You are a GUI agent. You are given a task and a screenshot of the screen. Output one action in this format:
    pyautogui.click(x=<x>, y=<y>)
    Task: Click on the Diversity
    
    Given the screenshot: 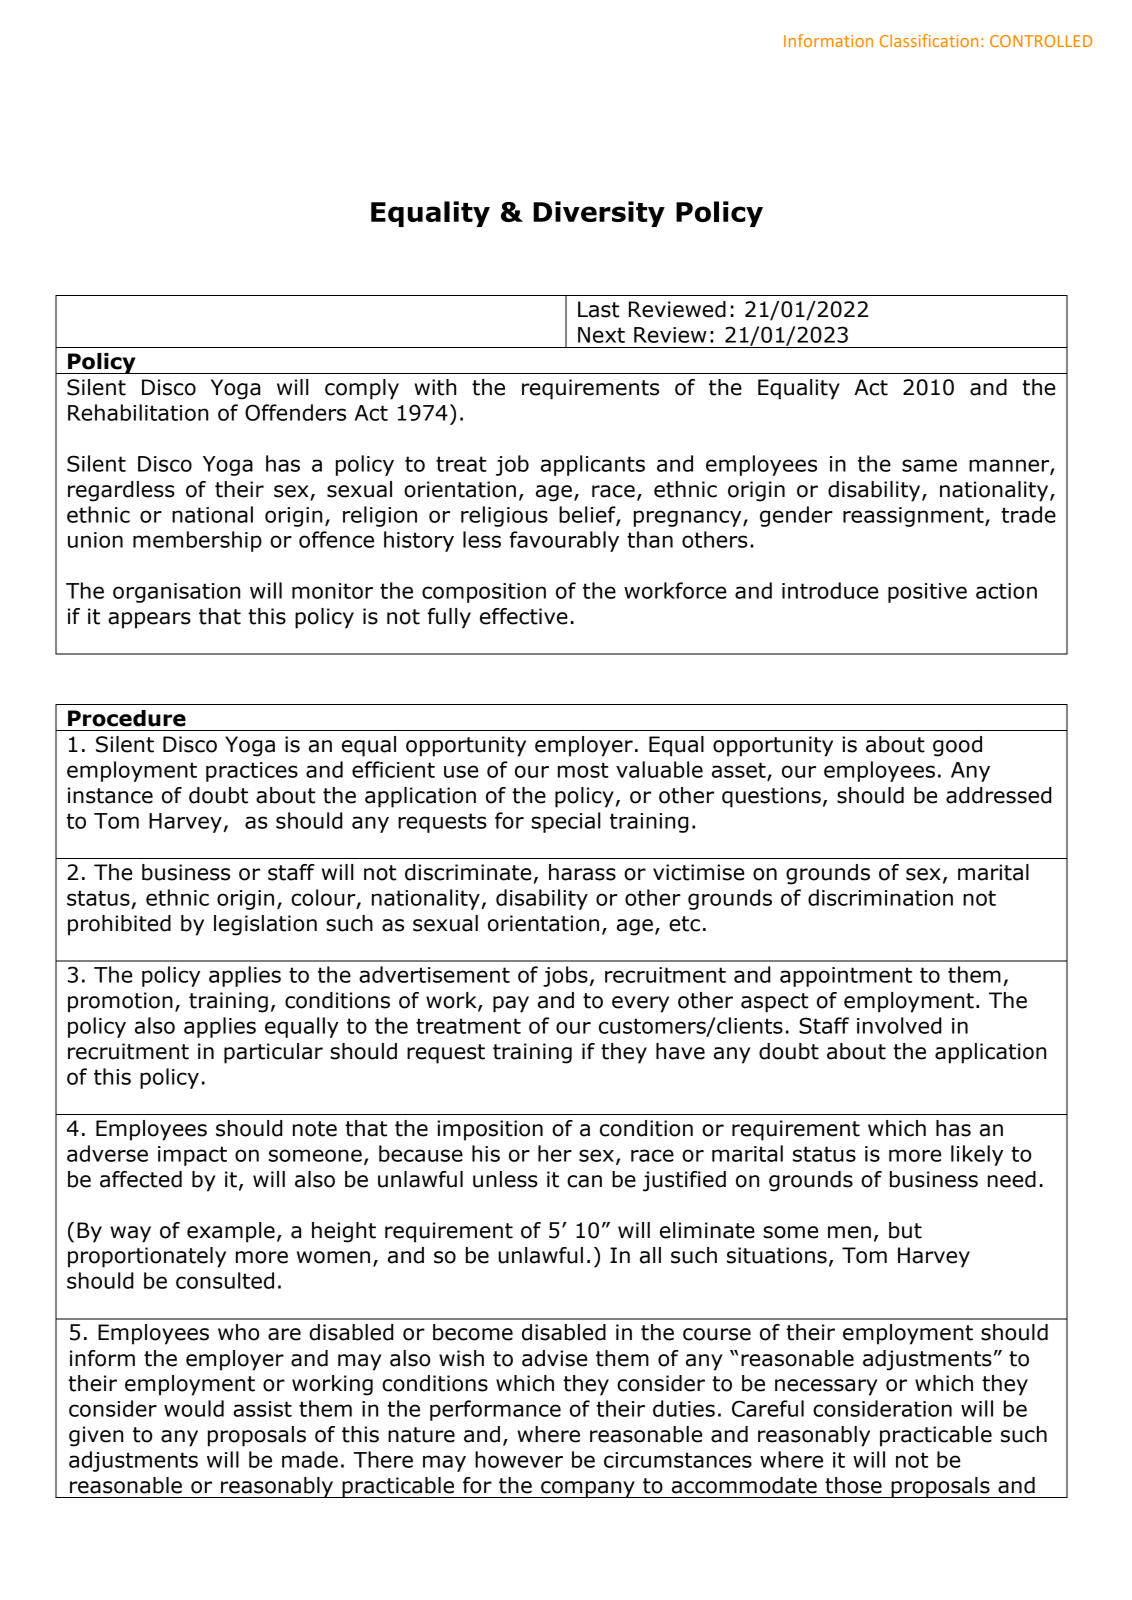 What is the action you would take?
    pyautogui.click(x=599, y=214)
